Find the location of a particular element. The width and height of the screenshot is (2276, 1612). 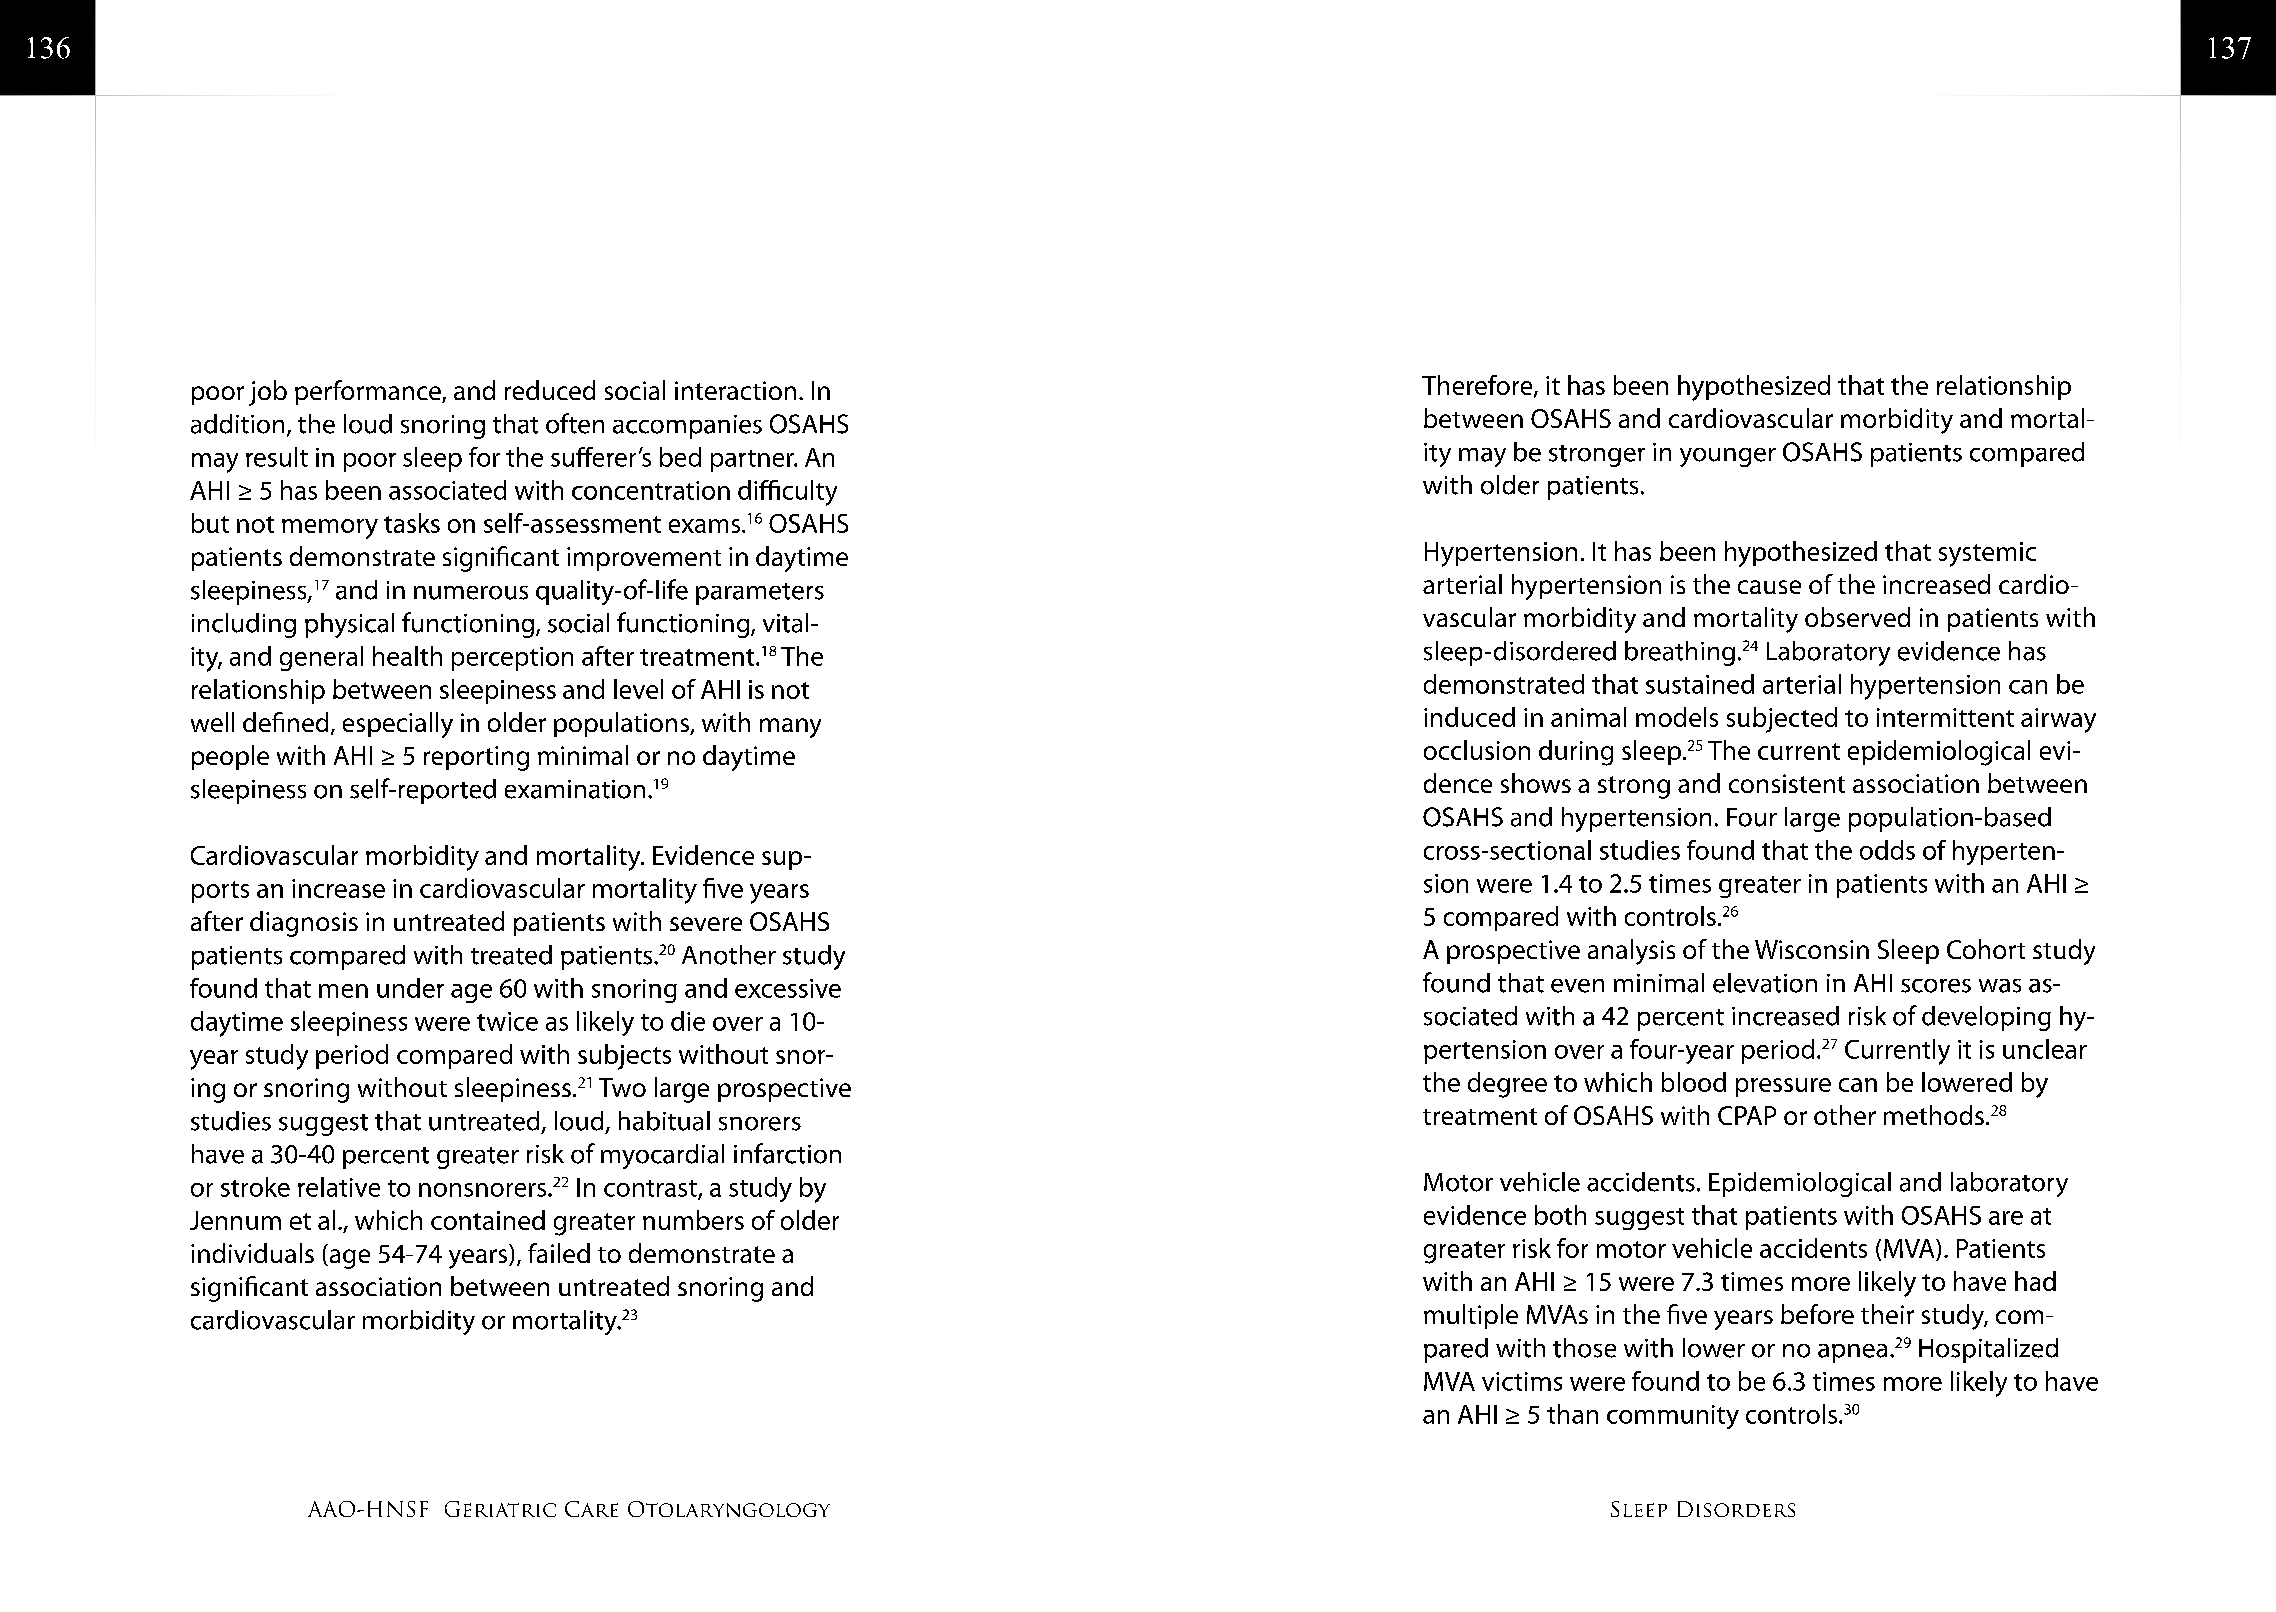

failed is located at coordinates (559, 1253).
